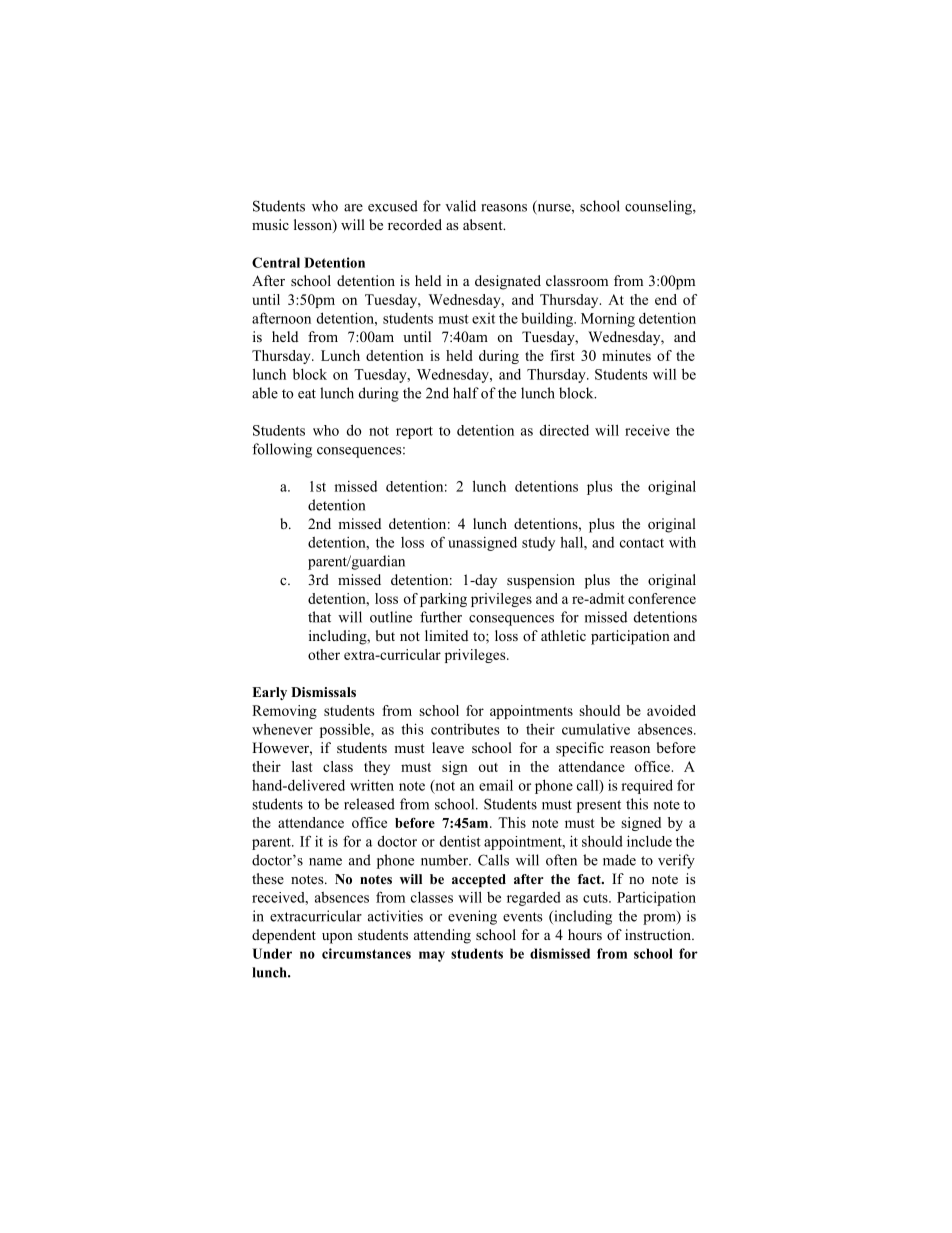  I want to click on upon, so click(337, 938).
